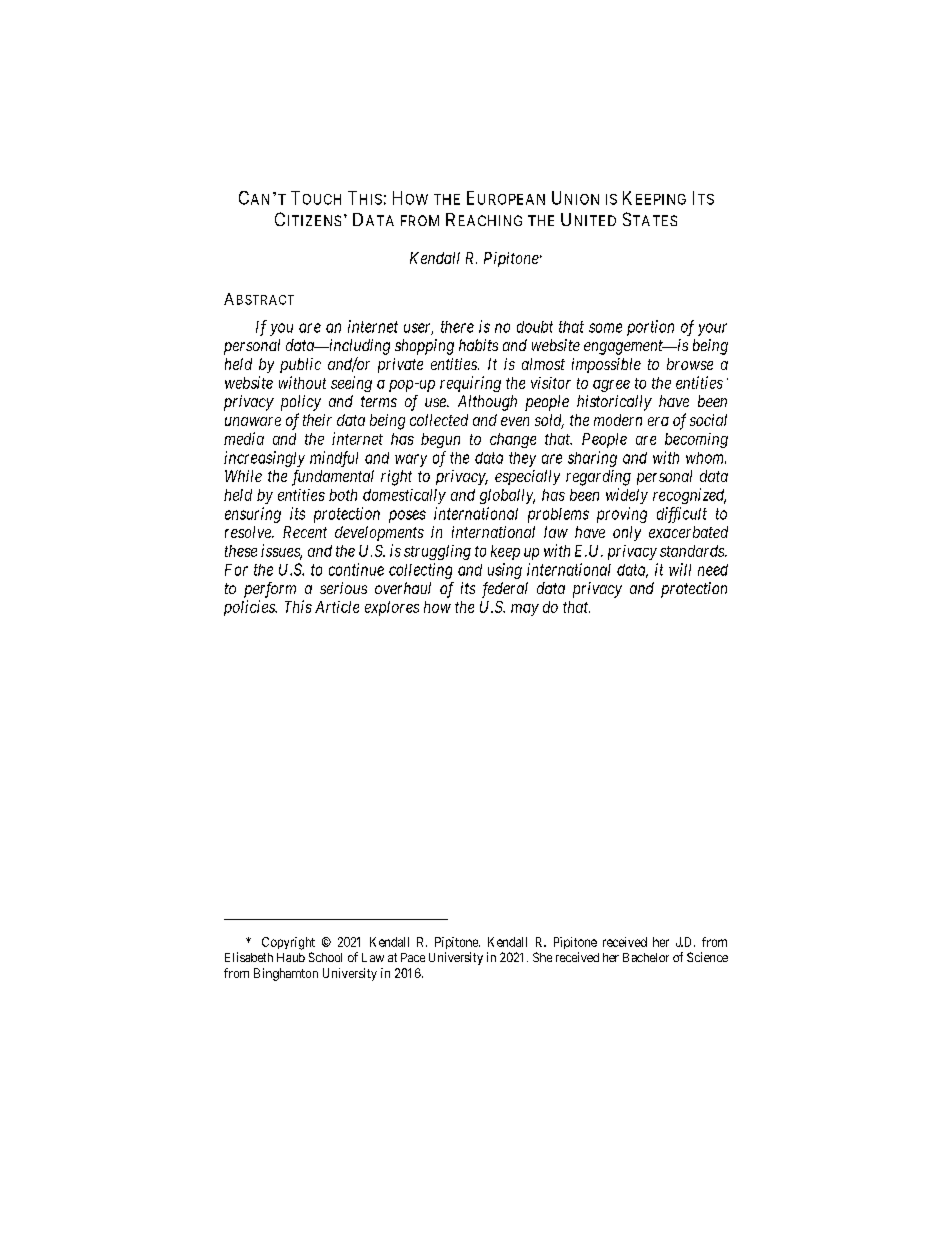 This screenshot has width=952, height=1233. Describe the element at coordinates (325, 957) in the screenshot. I see `School` at that location.
